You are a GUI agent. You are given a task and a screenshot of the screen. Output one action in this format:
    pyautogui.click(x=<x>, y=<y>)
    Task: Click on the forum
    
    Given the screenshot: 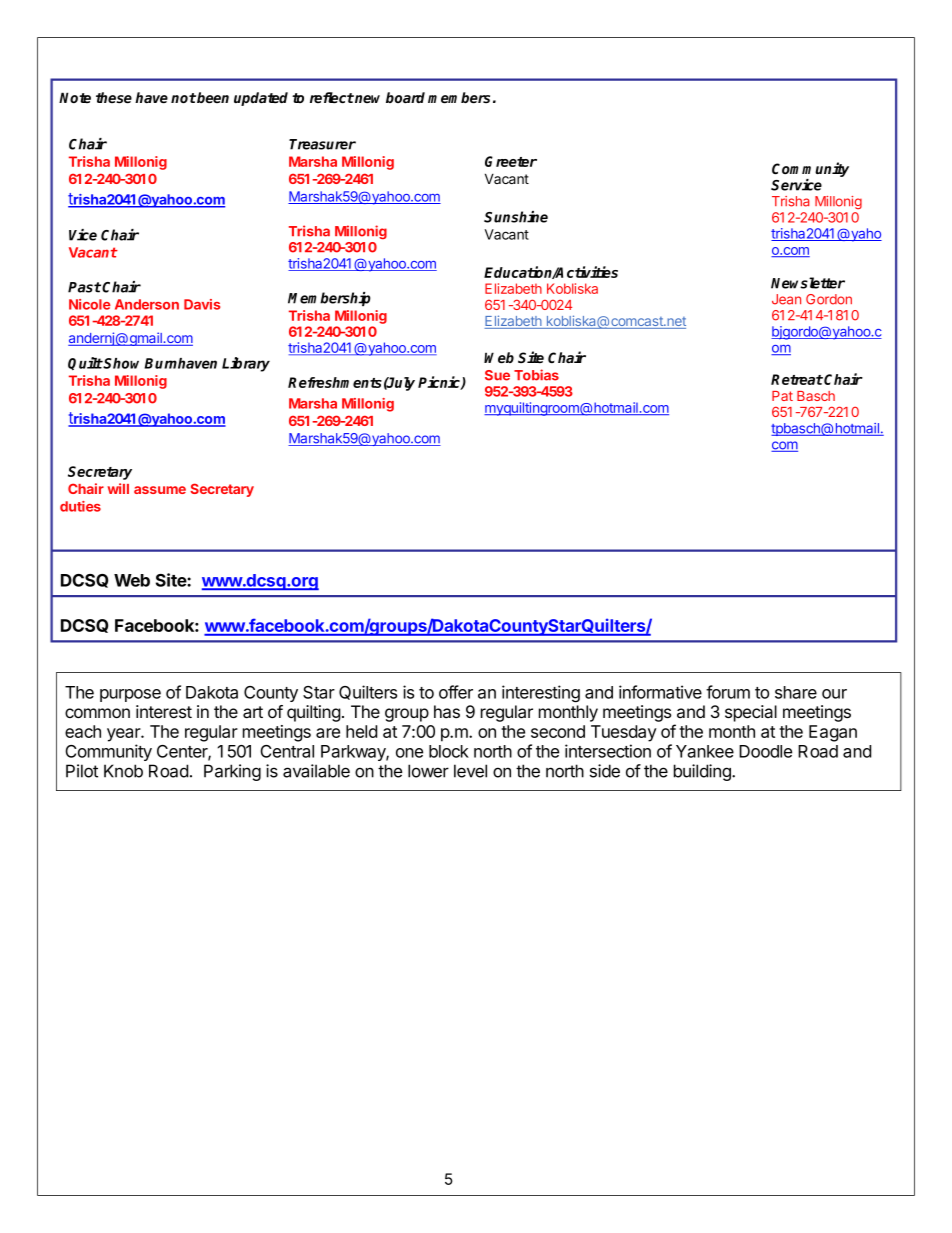 What is the action you would take?
    pyautogui.click(x=728, y=692)
